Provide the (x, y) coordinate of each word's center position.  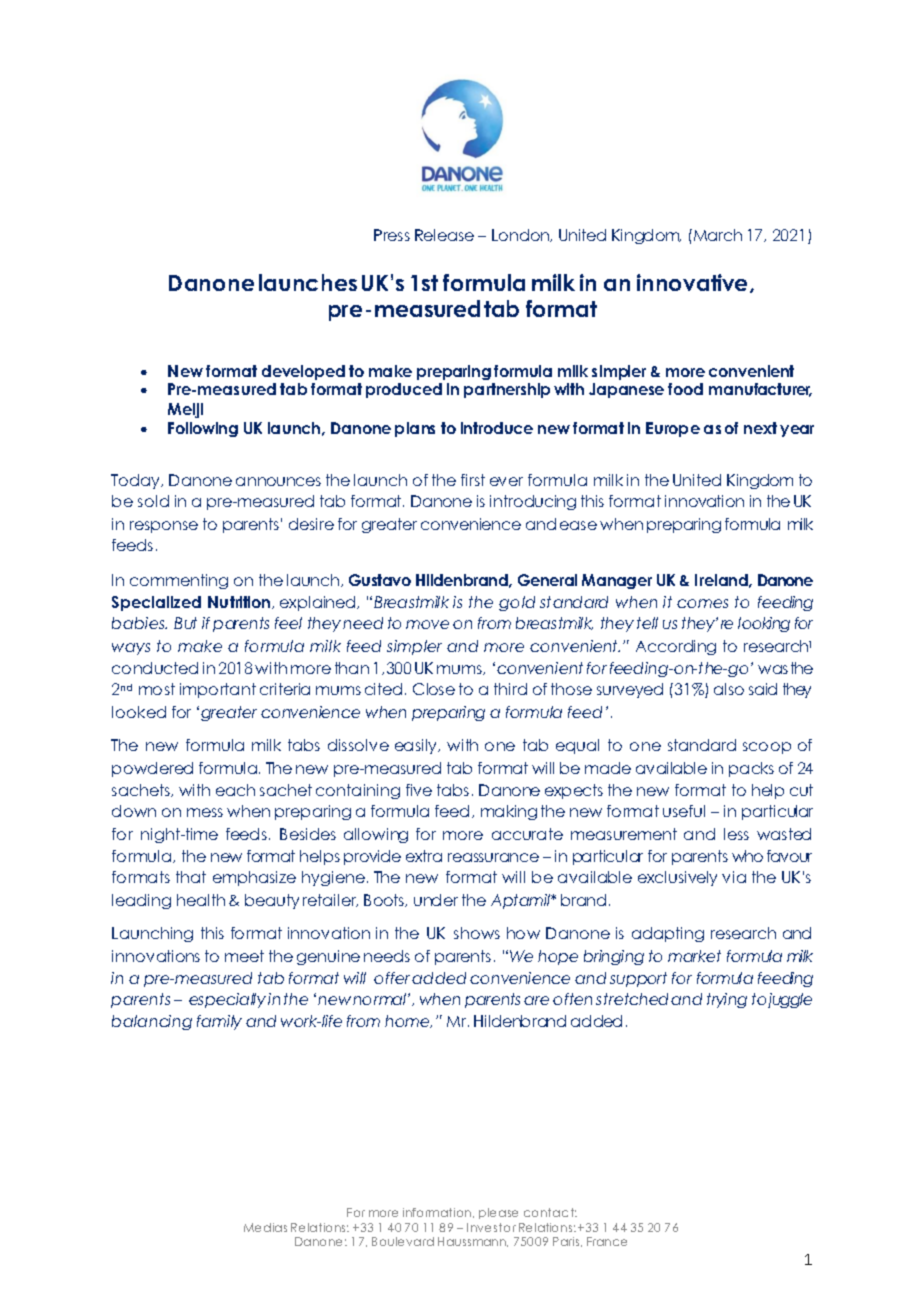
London (522, 235)
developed (303, 372)
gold (517, 603)
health (201, 900)
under (436, 900)
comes (702, 603)
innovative (694, 283)
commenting (179, 581)
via (734, 877)
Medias (265, 1227)
